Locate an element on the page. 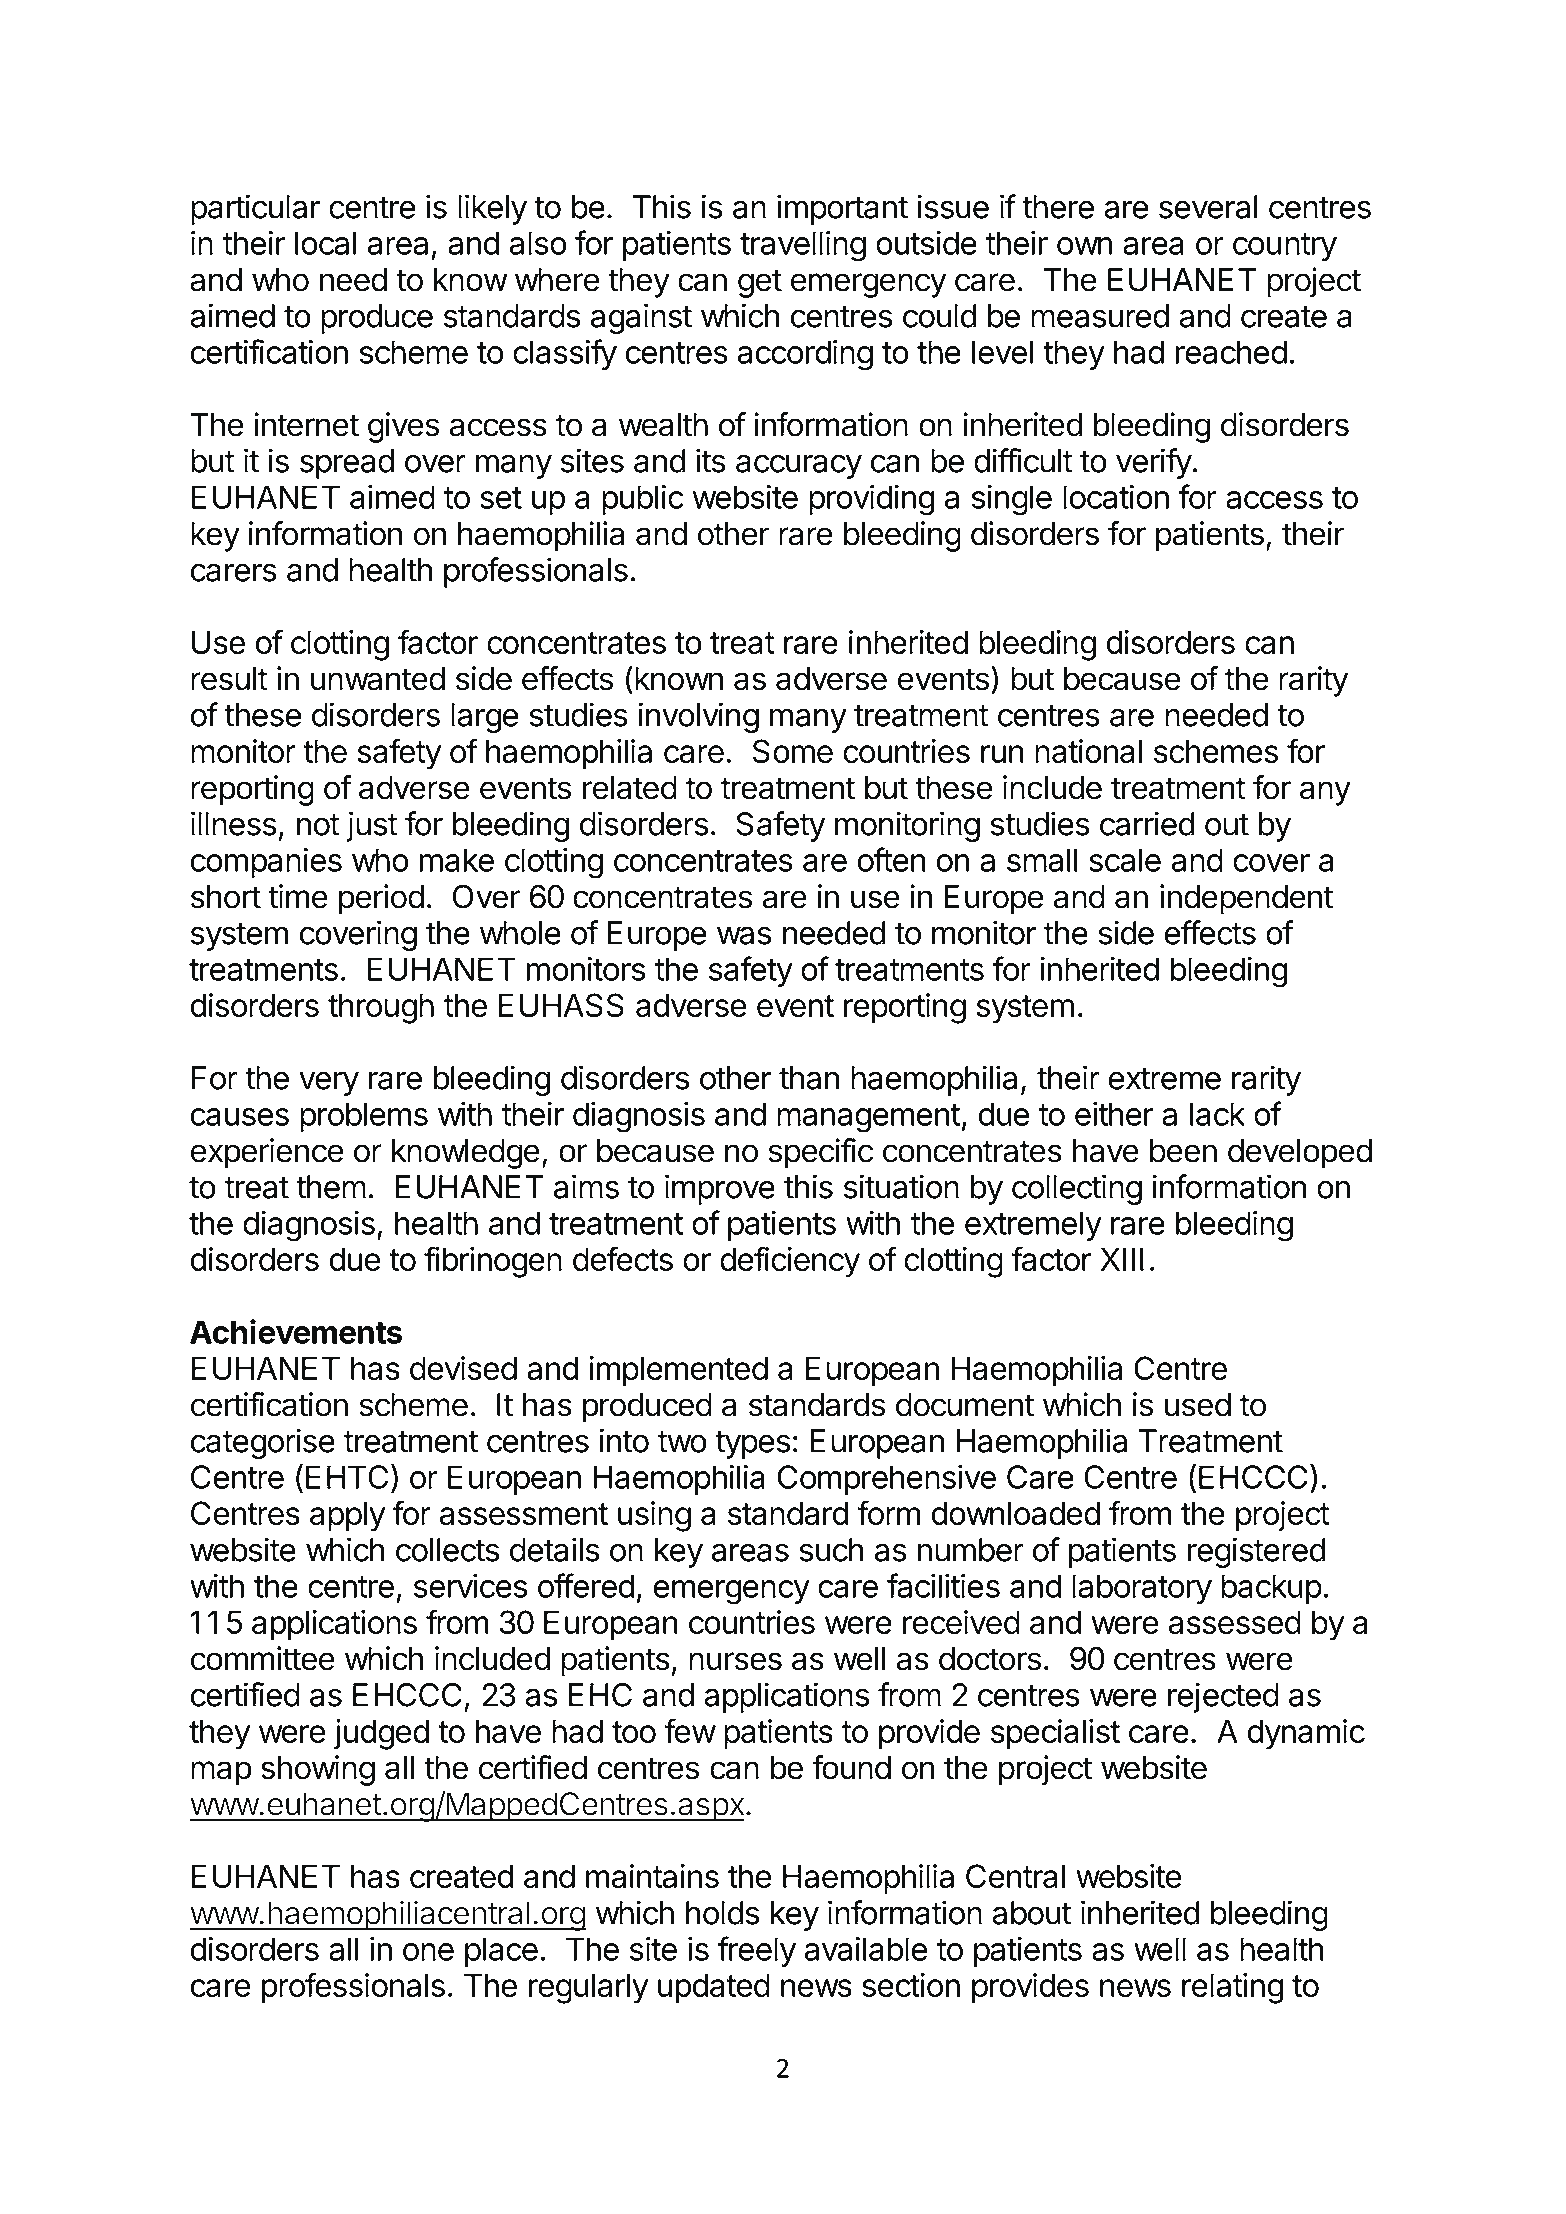 This document has height=2214, width=1566. relating is located at coordinates (1233, 1988).
